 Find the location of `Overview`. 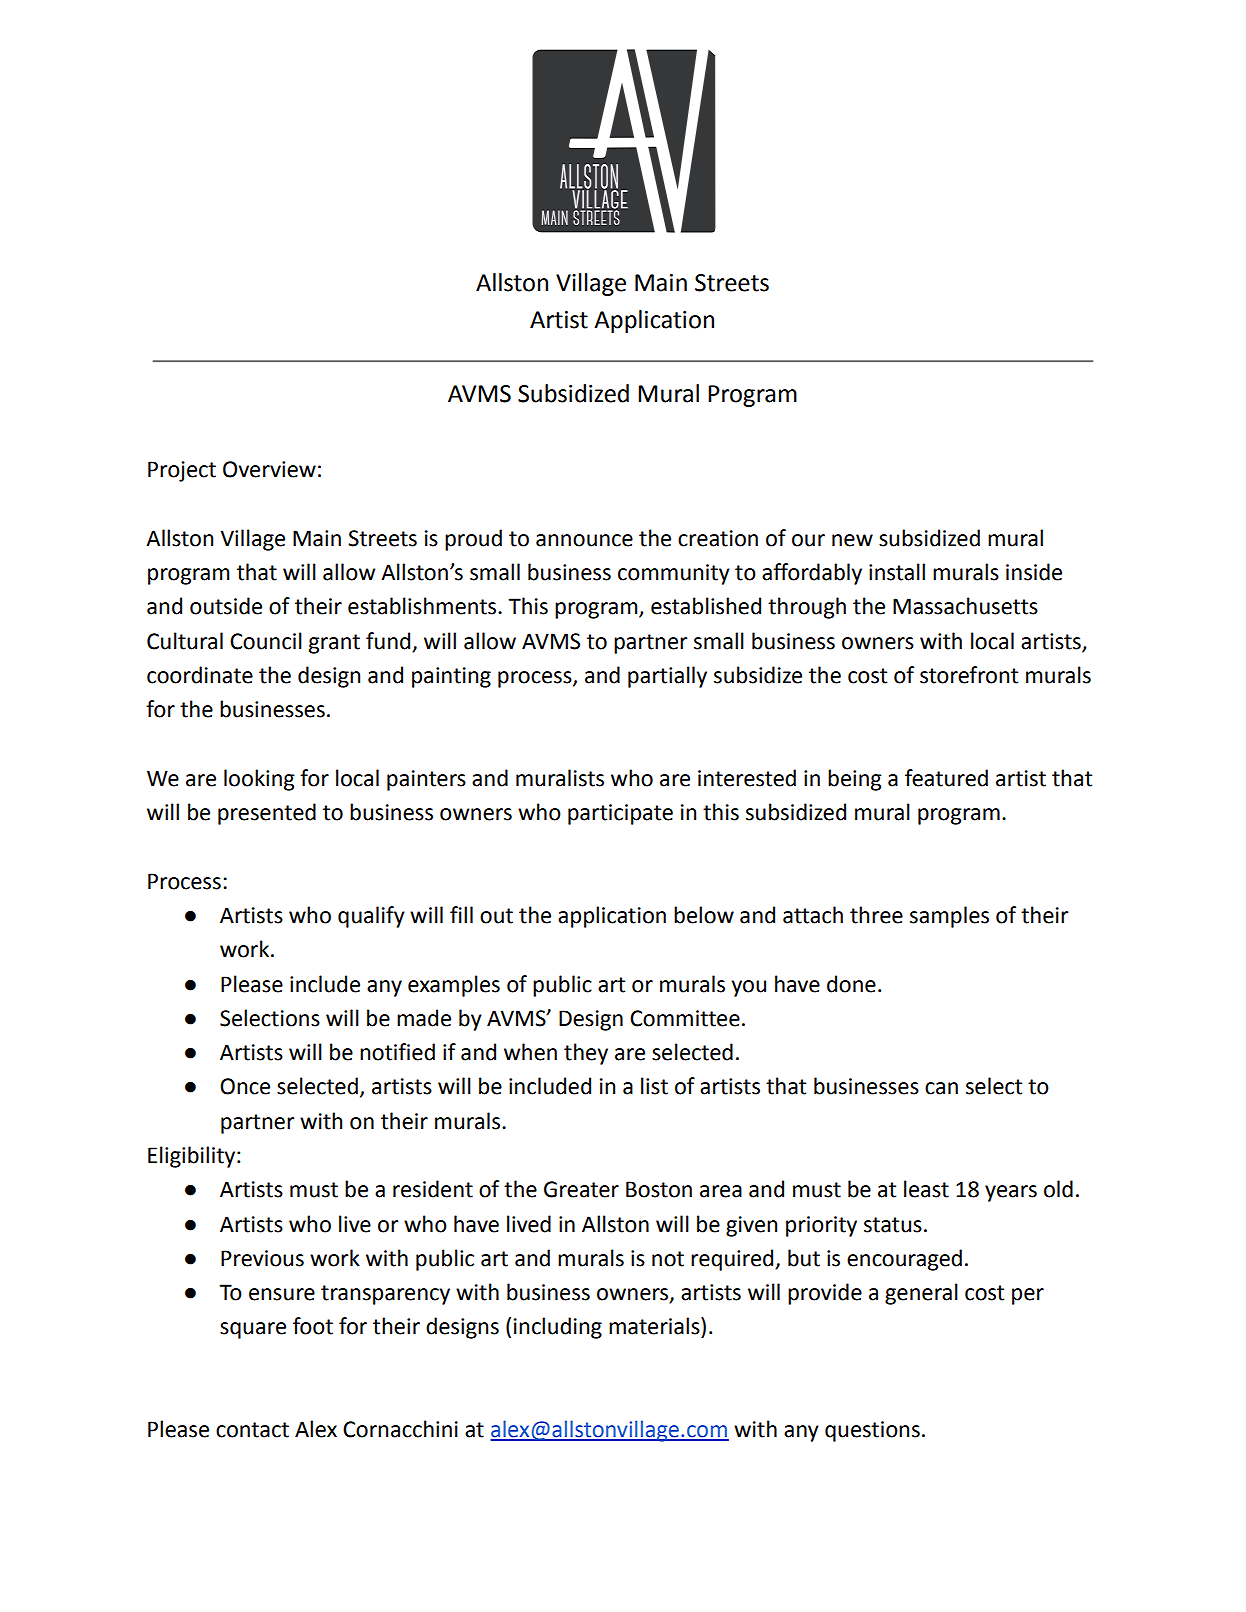

Overview is located at coordinates (269, 469).
